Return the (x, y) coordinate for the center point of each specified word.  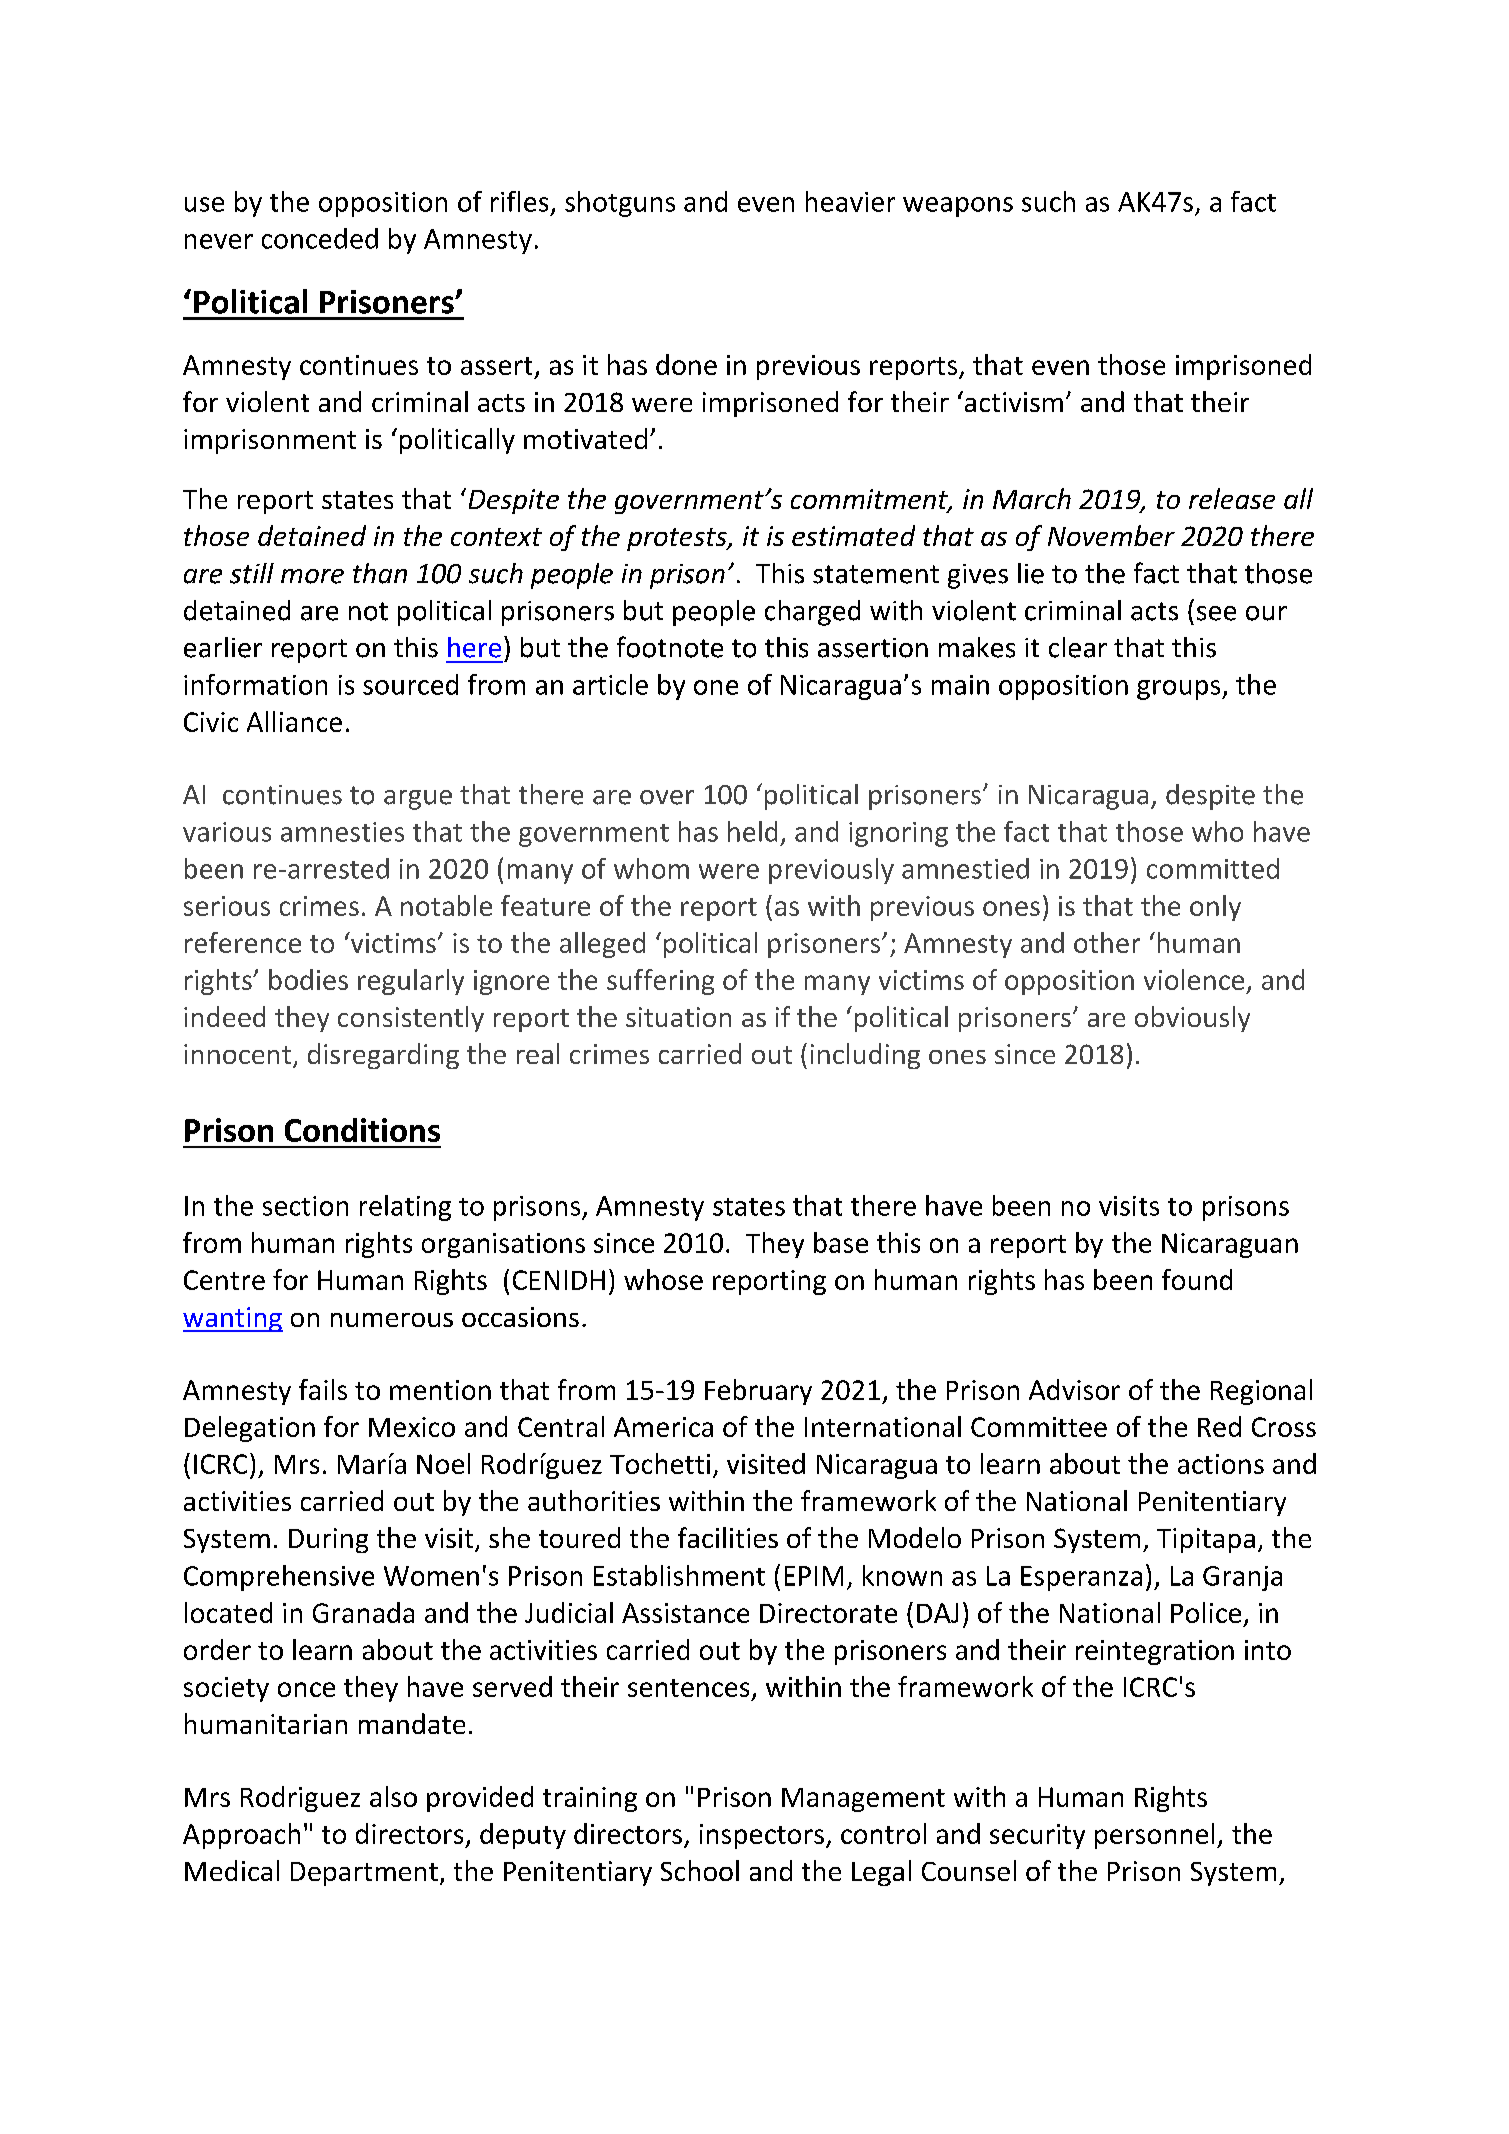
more (312, 576)
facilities (728, 1537)
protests (678, 539)
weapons (958, 207)
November (1111, 535)
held (752, 831)
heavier (850, 201)
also (393, 1796)
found (1197, 1279)
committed (1213, 868)
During (328, 1540)
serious (227, 906)
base (841, 1242)
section (305, 1206)
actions (1221, 1464)
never (219, 241)
